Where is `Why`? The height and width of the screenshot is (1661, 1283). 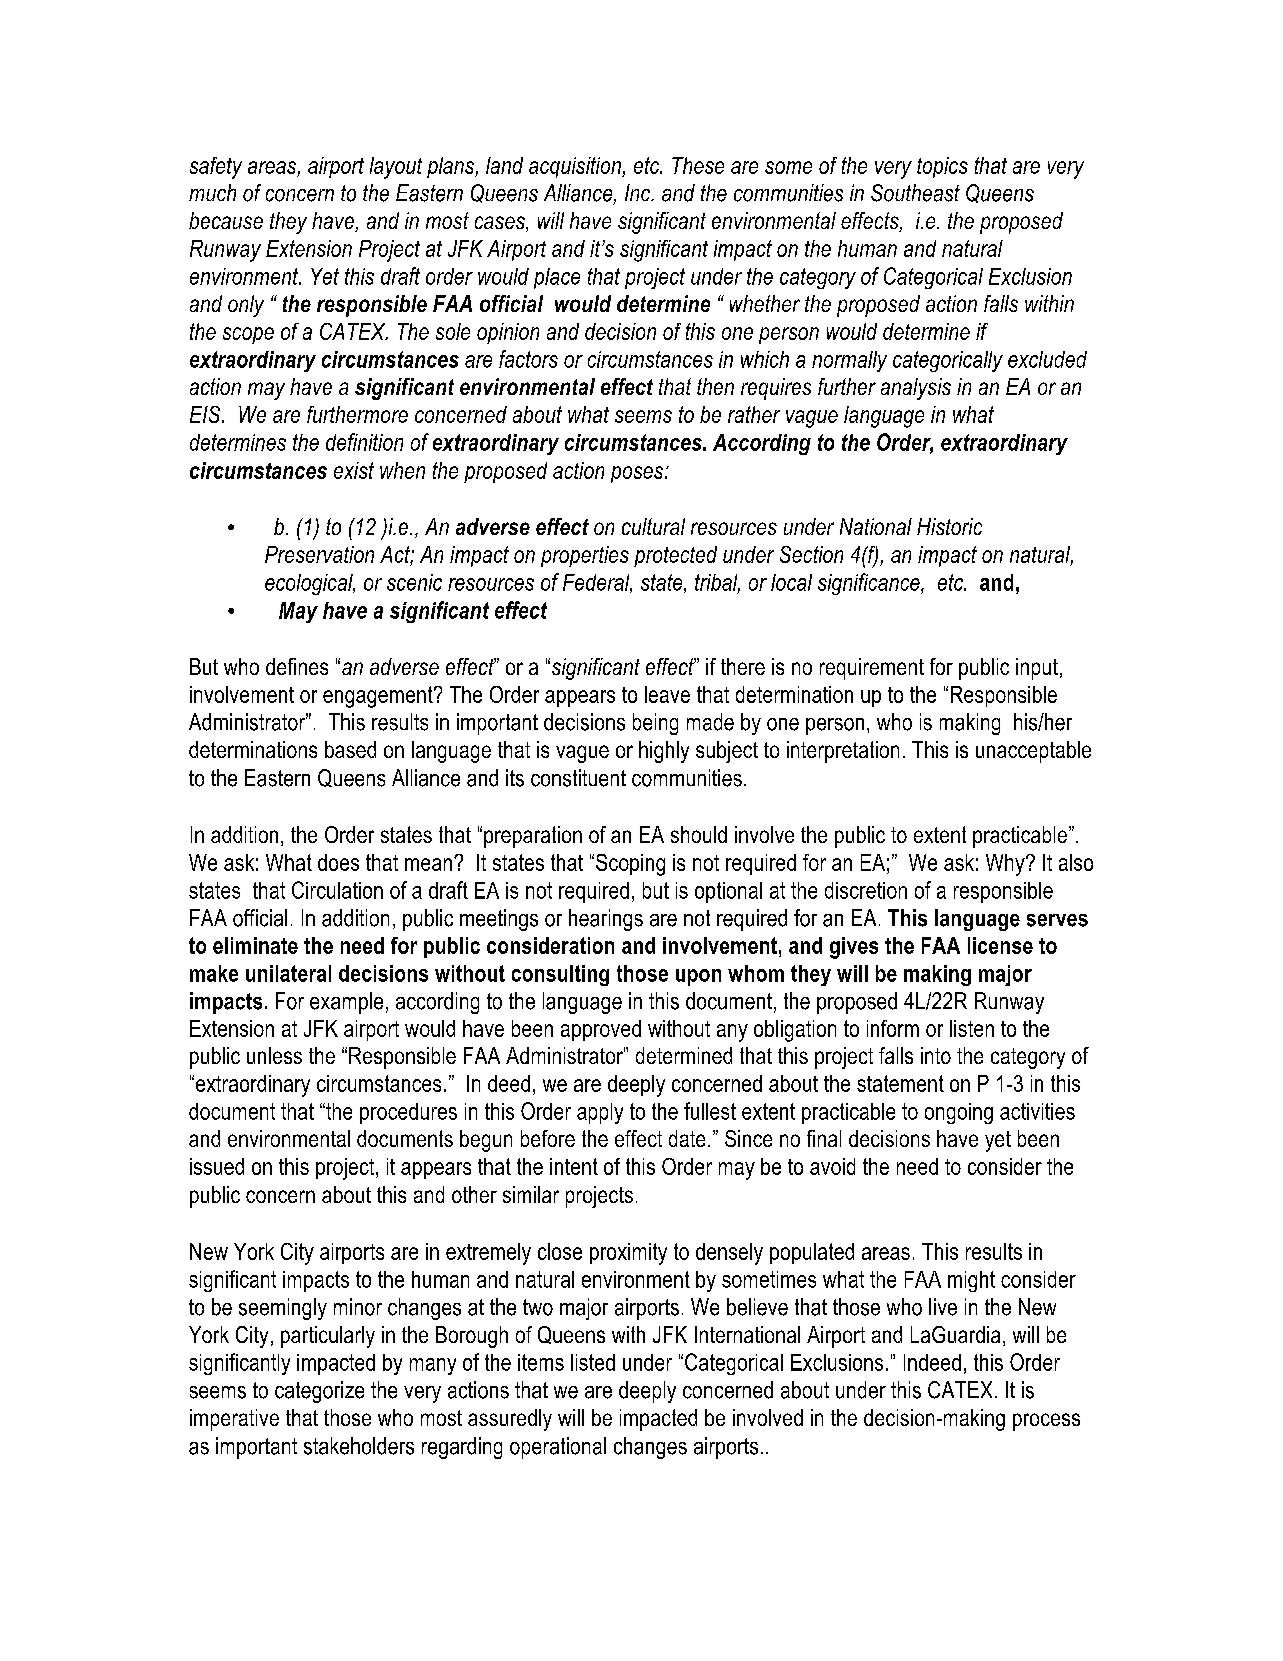 Why is located at coordinates (1006, 865).
